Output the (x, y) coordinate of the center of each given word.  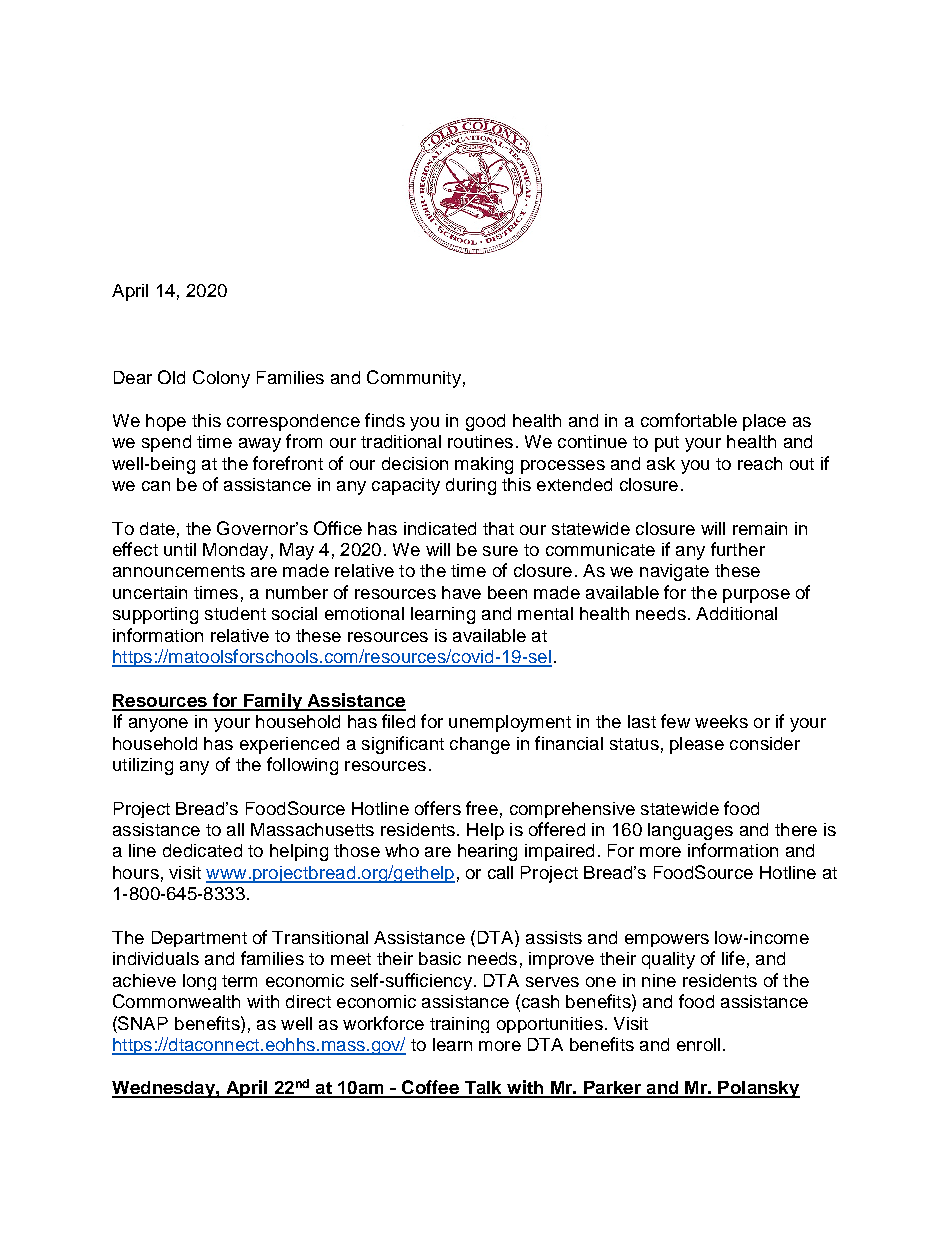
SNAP (143, 1023)
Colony (221, 379)
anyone (158, 725)
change (480, 745)
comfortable (689, 420)
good (485, 422)
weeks (721, 721)
